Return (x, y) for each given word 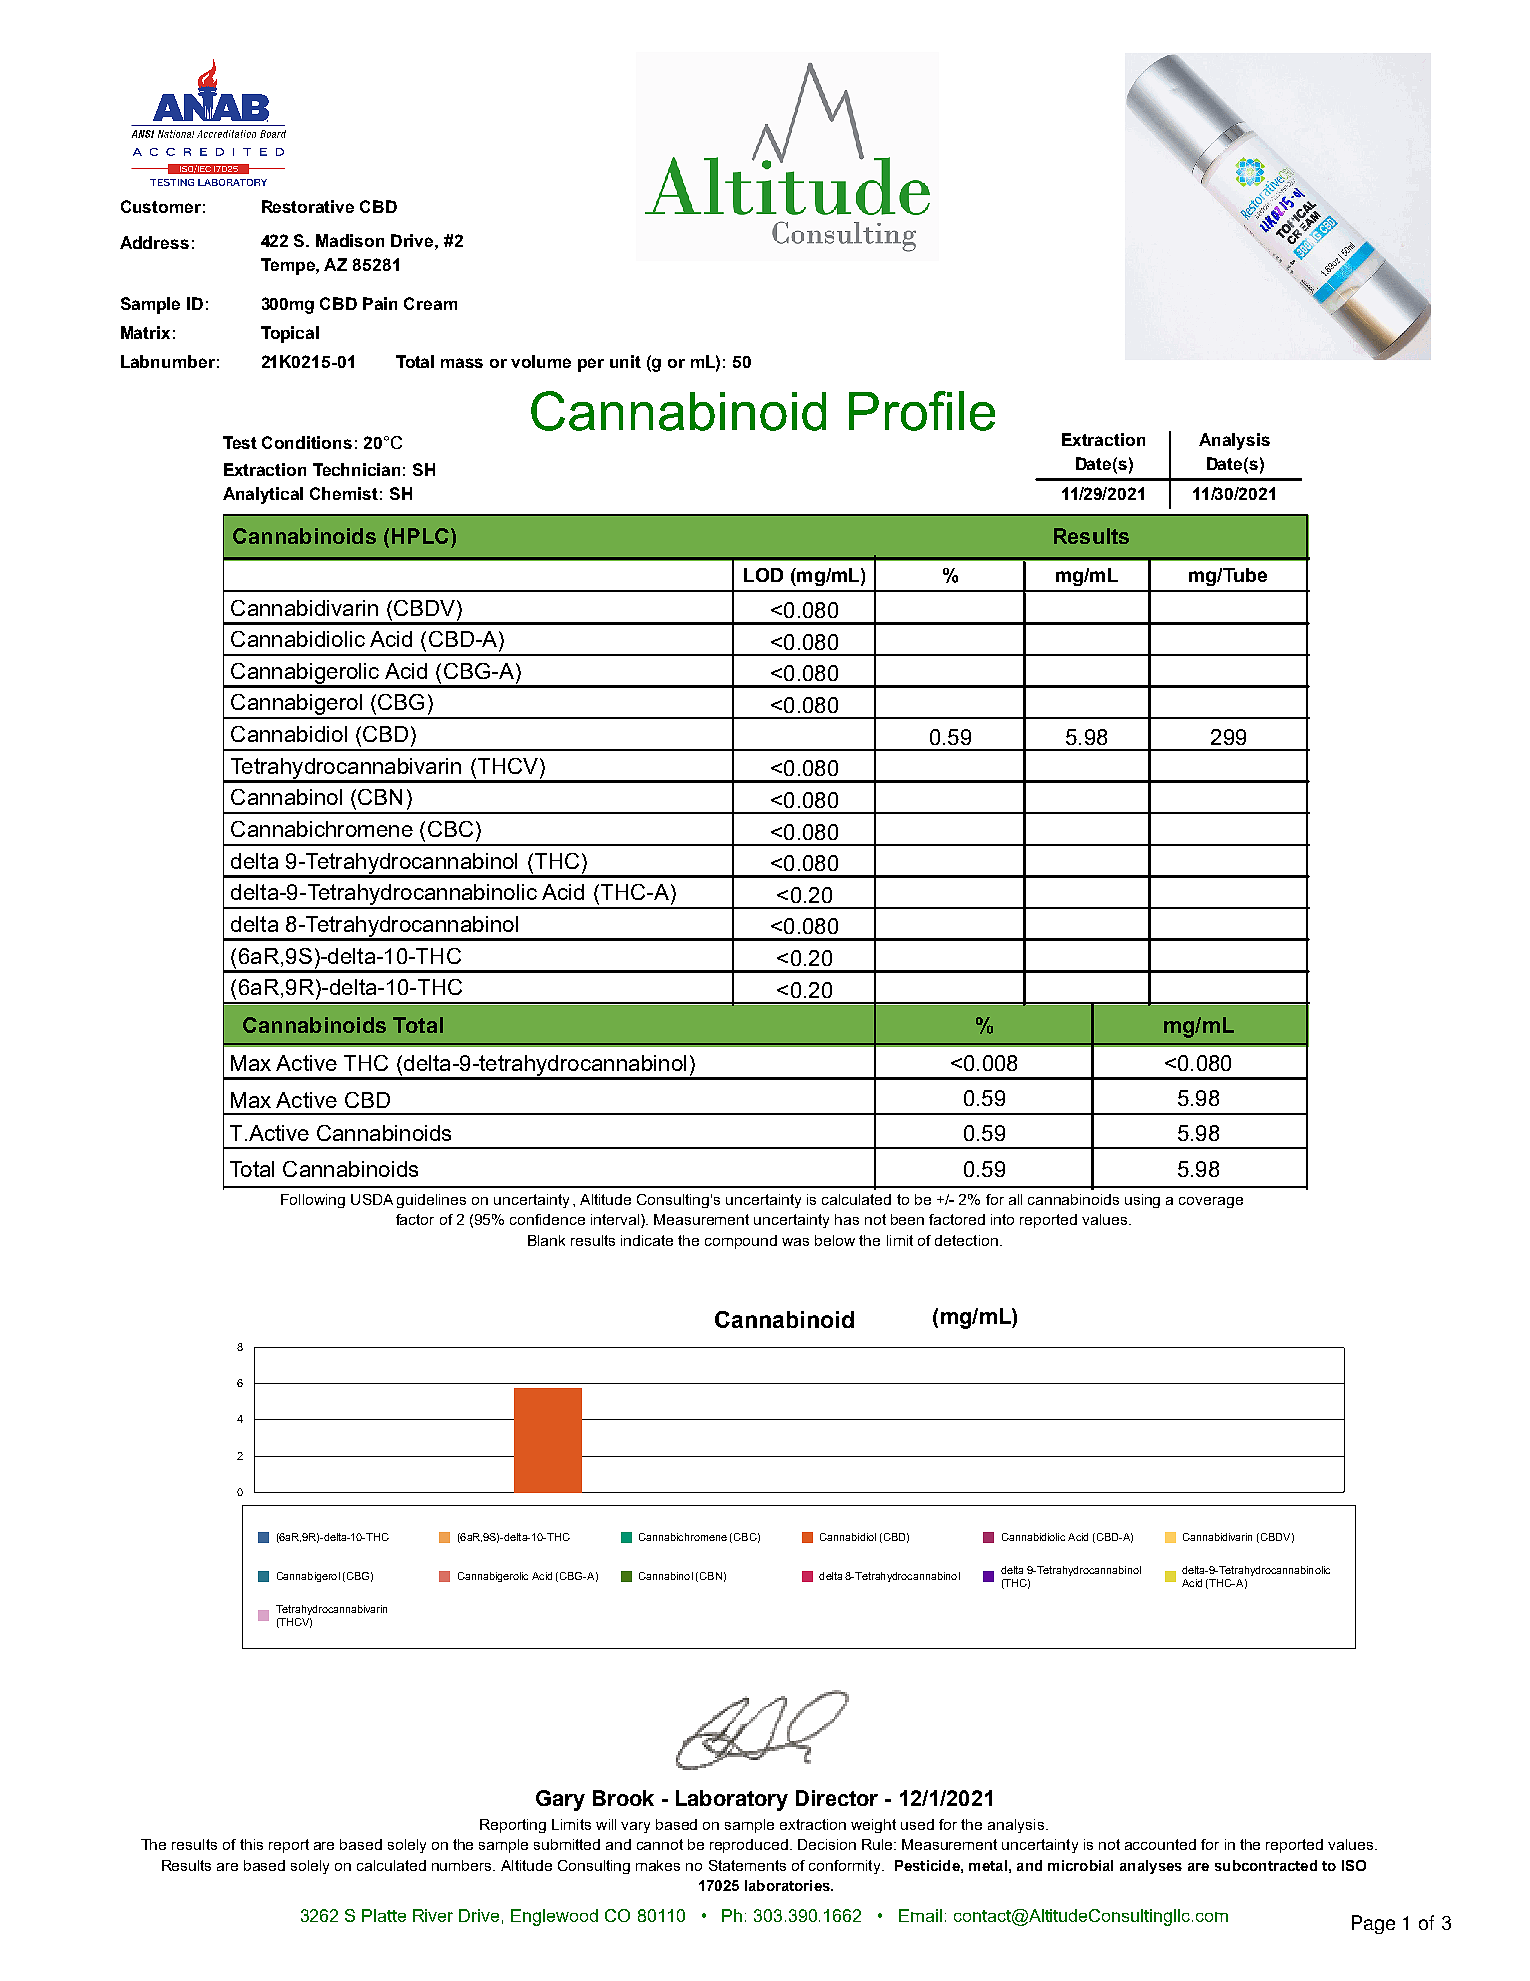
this (251, 1844)
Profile (922, 411)
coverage (1211, 1202)
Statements (747, 1865)
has (847, 1219)
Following (313, 1201)
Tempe (289, 266)
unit (625, 361)
